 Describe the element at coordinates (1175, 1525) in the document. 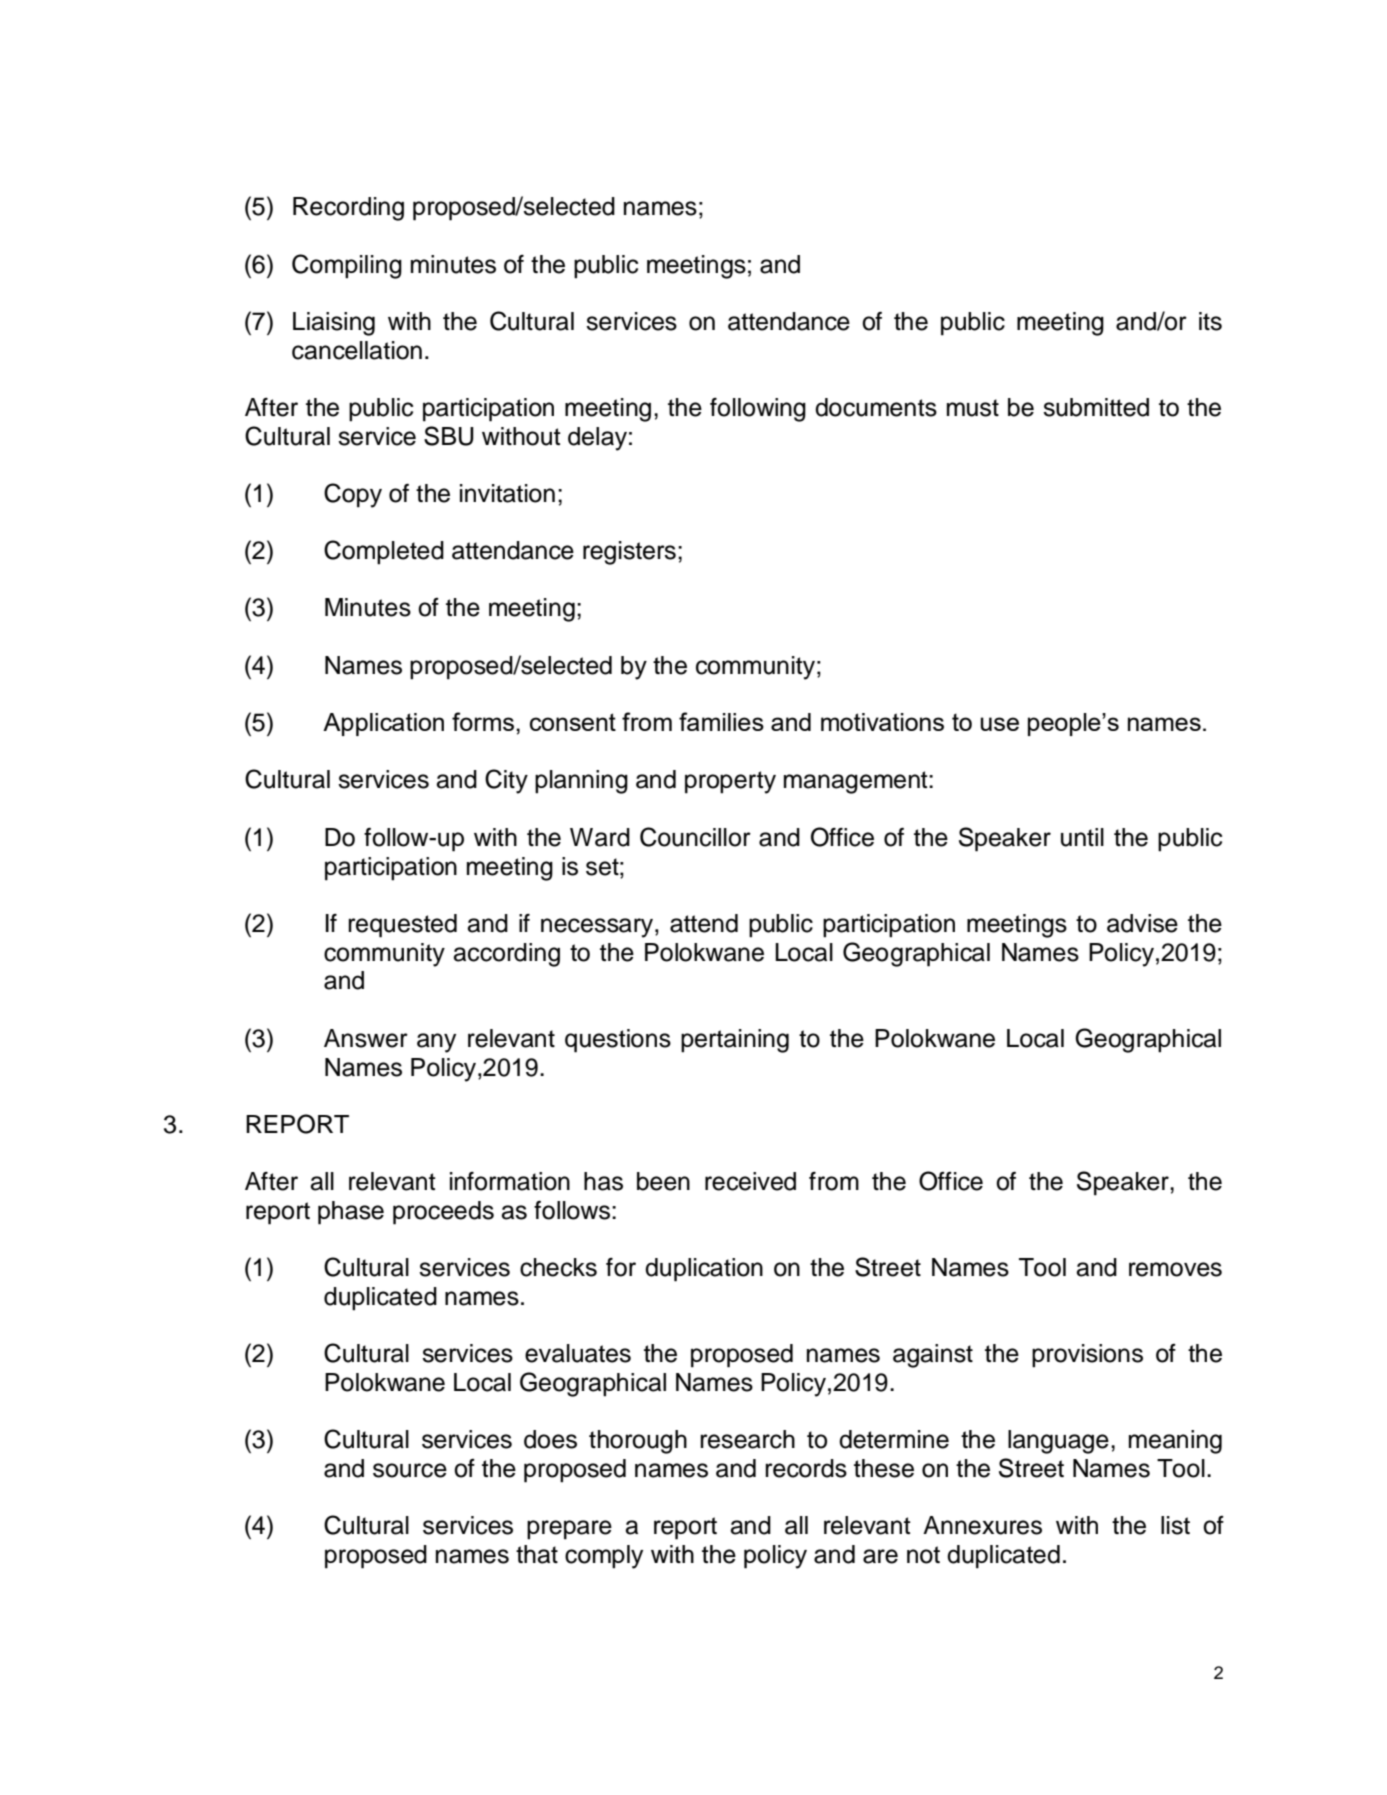

I see `list` at that location.
